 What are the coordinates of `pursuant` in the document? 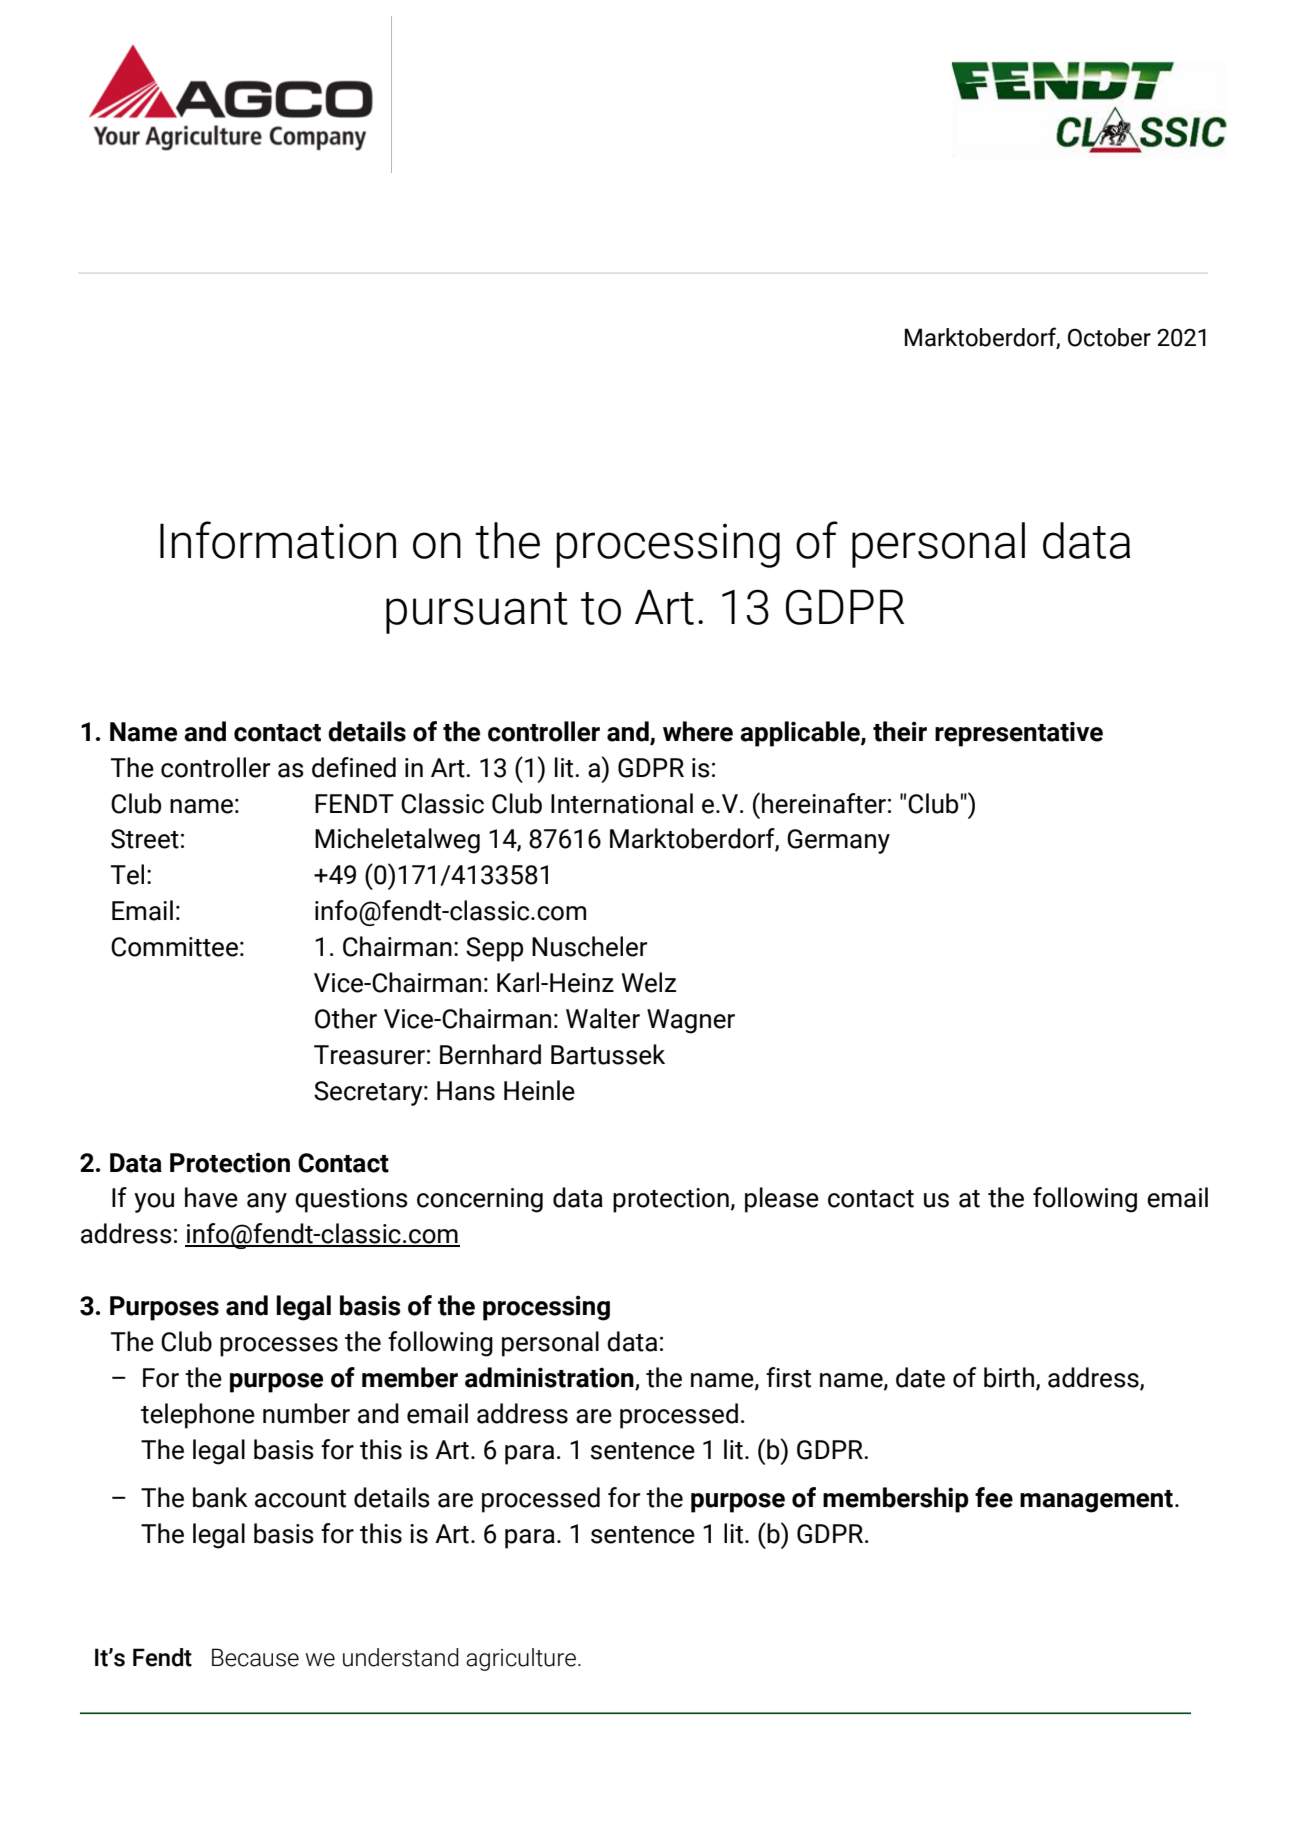 It's located at (477, 613).
